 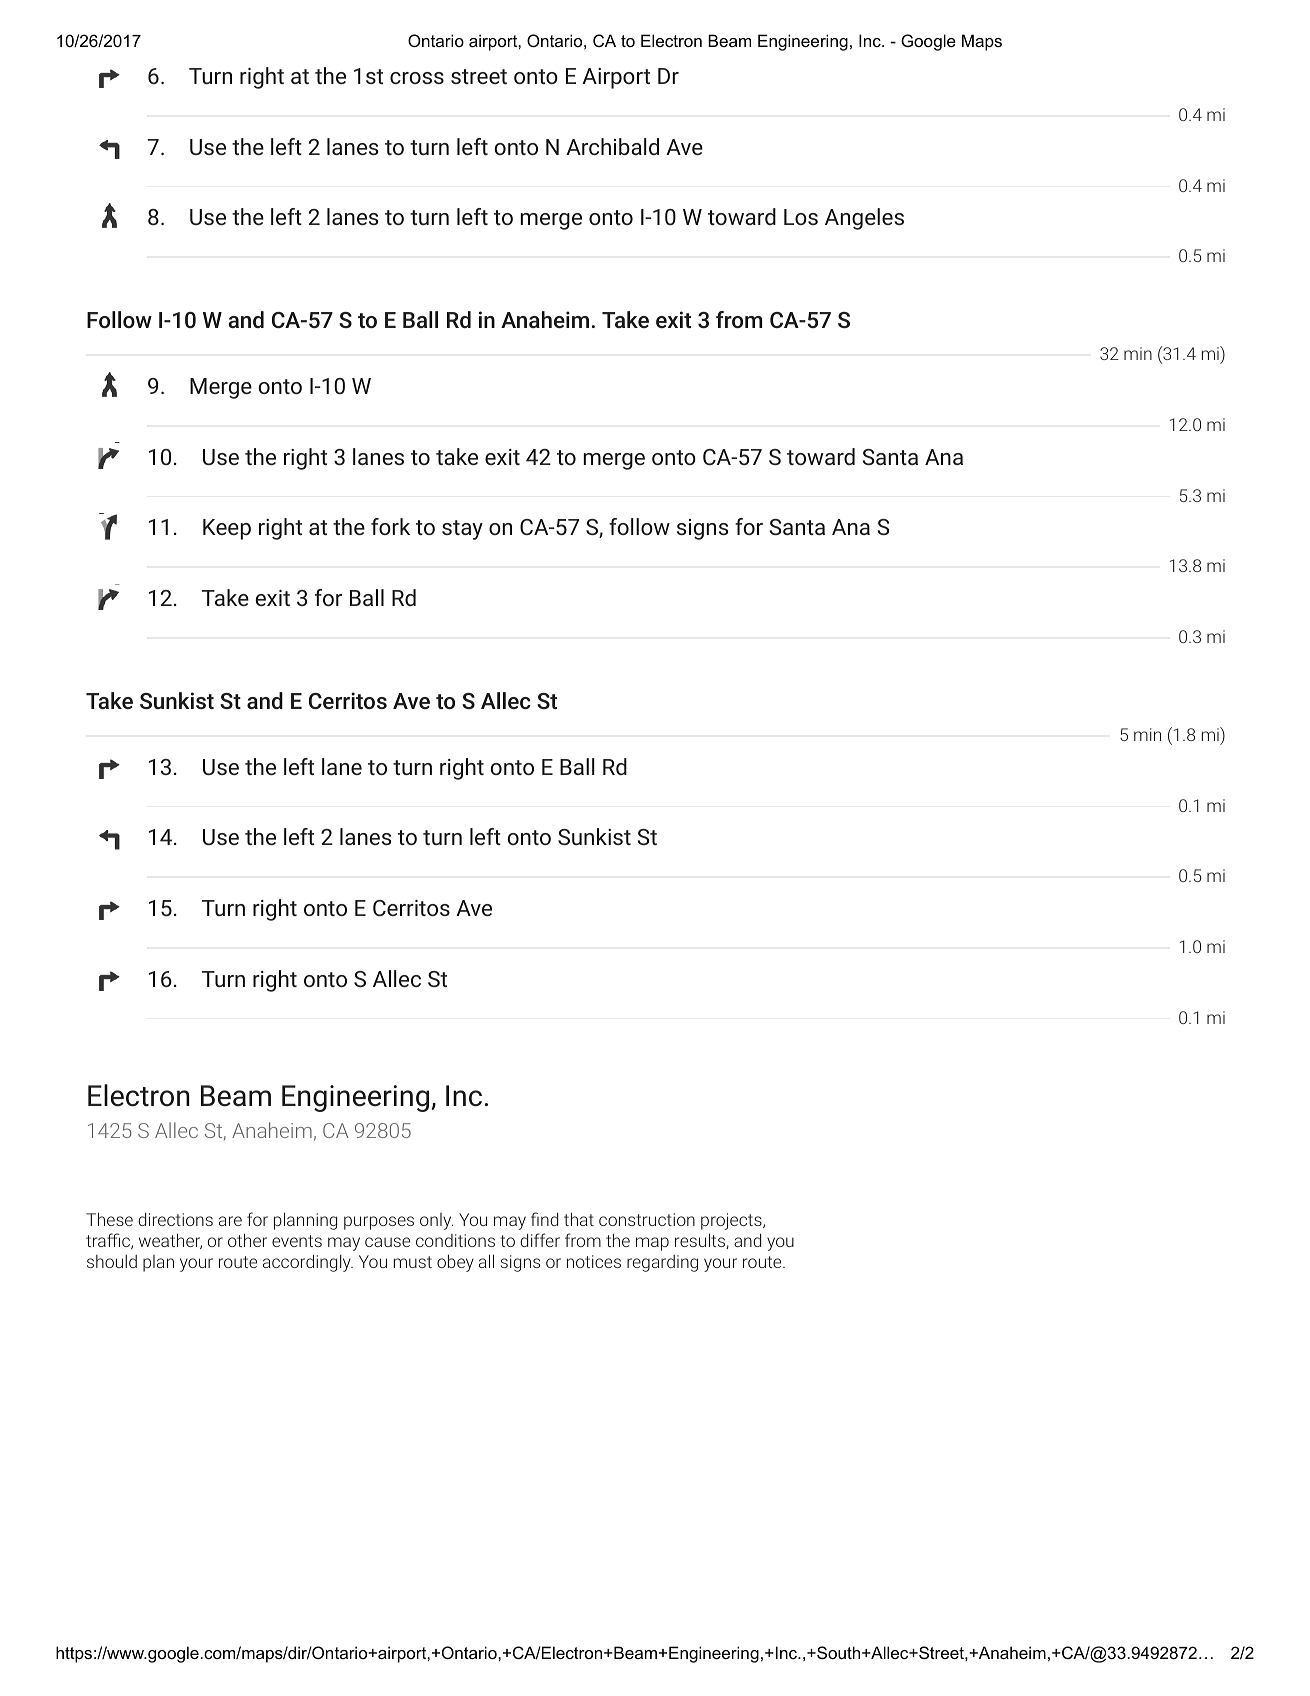 I want to click on directions, so click(x=175, y=1219).
